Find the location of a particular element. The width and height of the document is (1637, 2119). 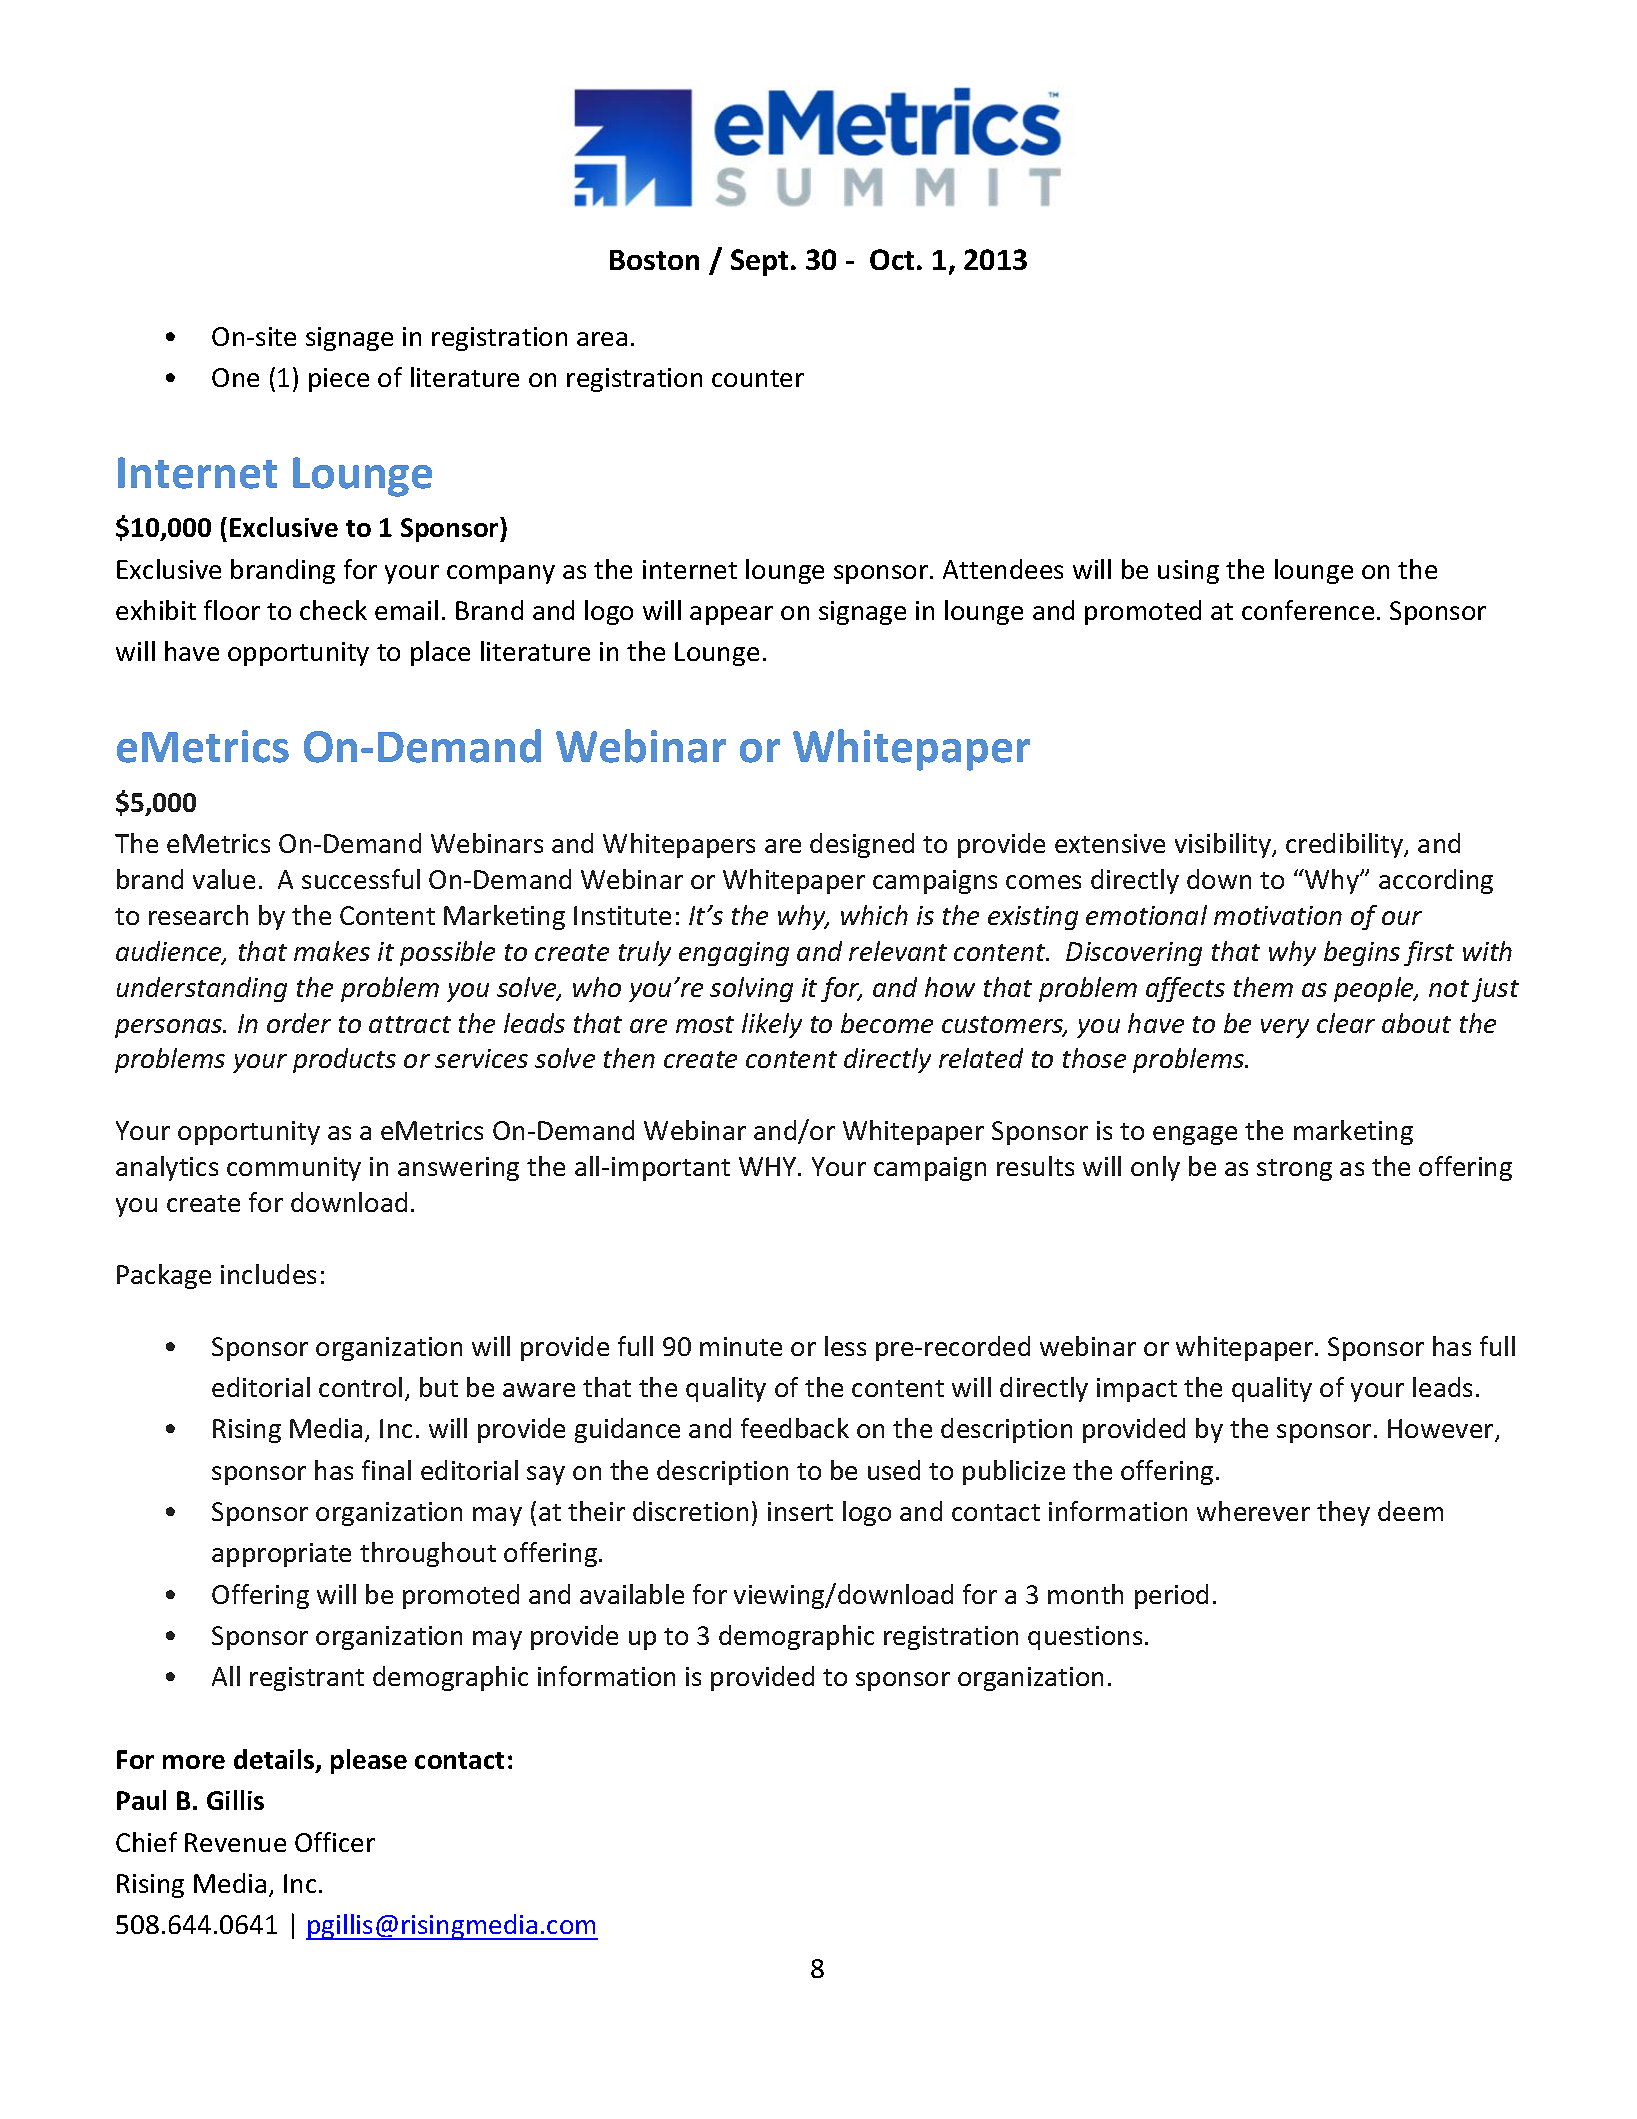

piece is located at coordinates (339, 380).
